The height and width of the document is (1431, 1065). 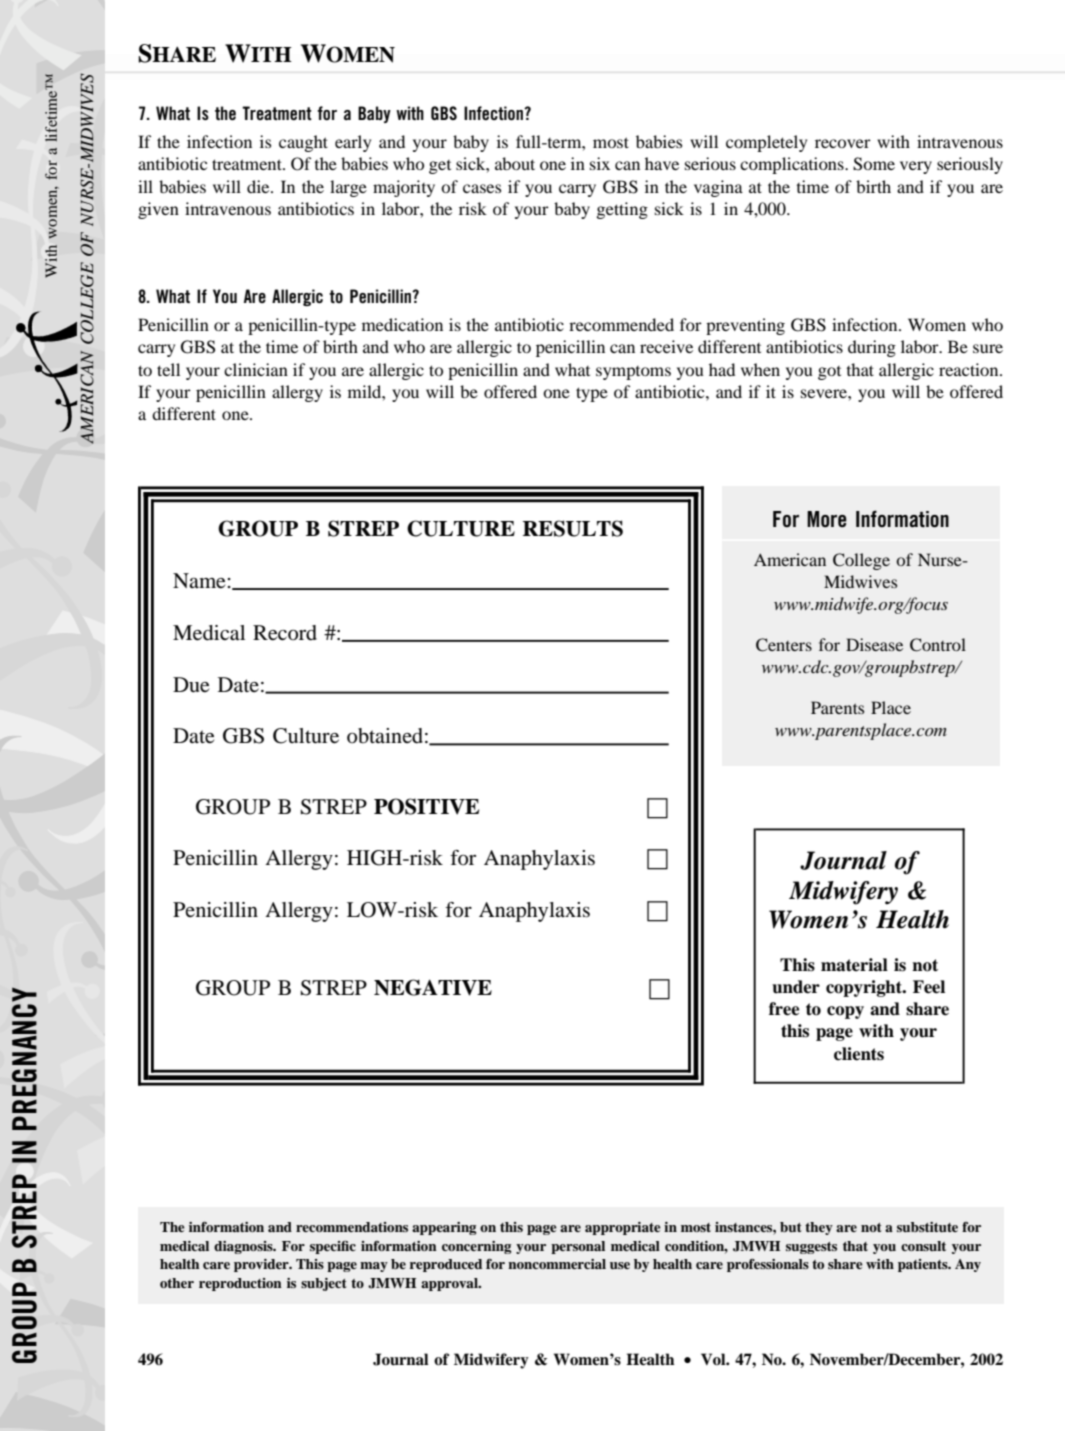 I want to click on POSITIVE, so click(x=426, y=806).
